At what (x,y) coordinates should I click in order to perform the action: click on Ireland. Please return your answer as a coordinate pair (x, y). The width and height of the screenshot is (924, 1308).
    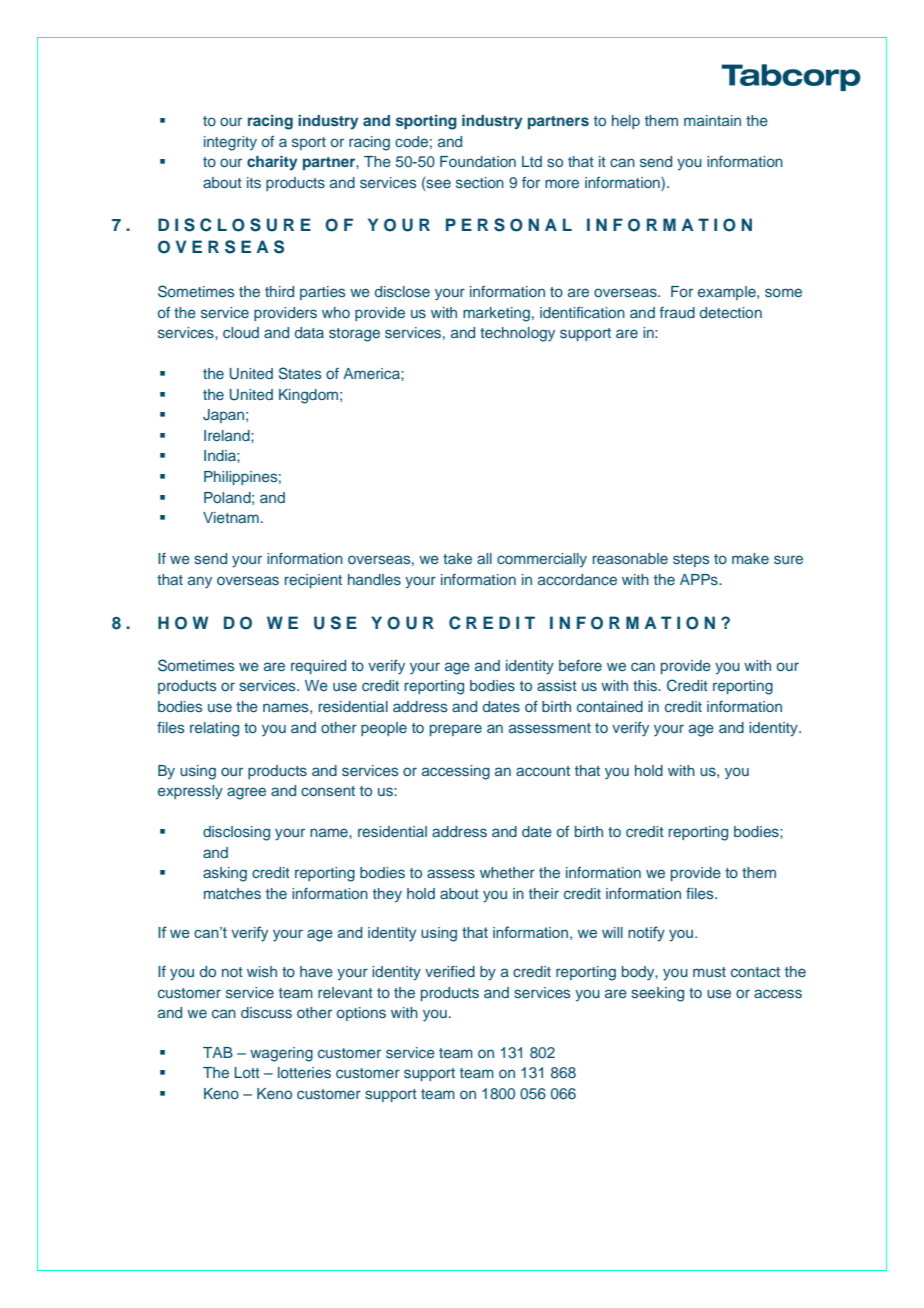
    Looking at the image, I should click on (228, 435).
